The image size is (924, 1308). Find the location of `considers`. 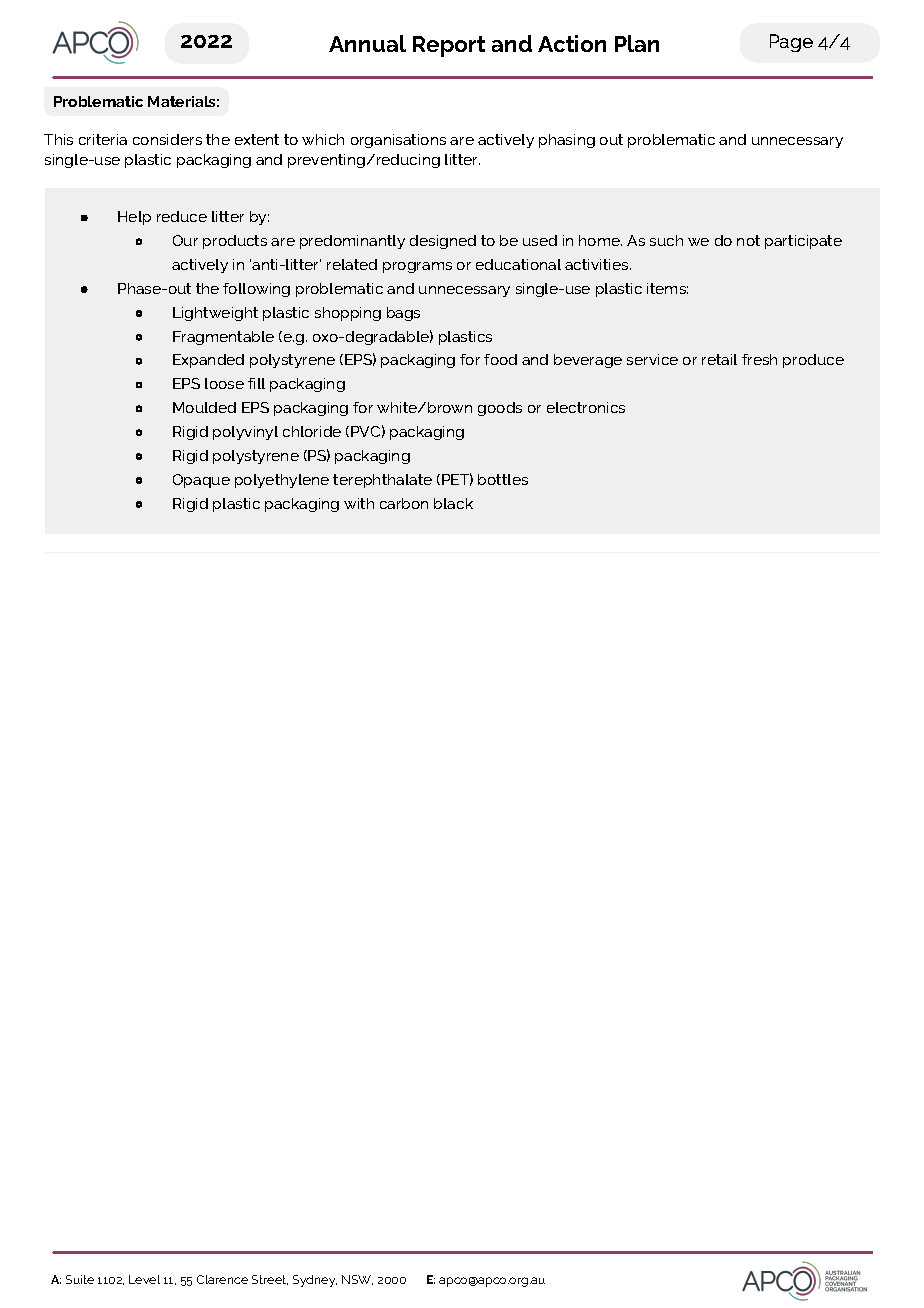

considers is located at coordinates (167, 139).
